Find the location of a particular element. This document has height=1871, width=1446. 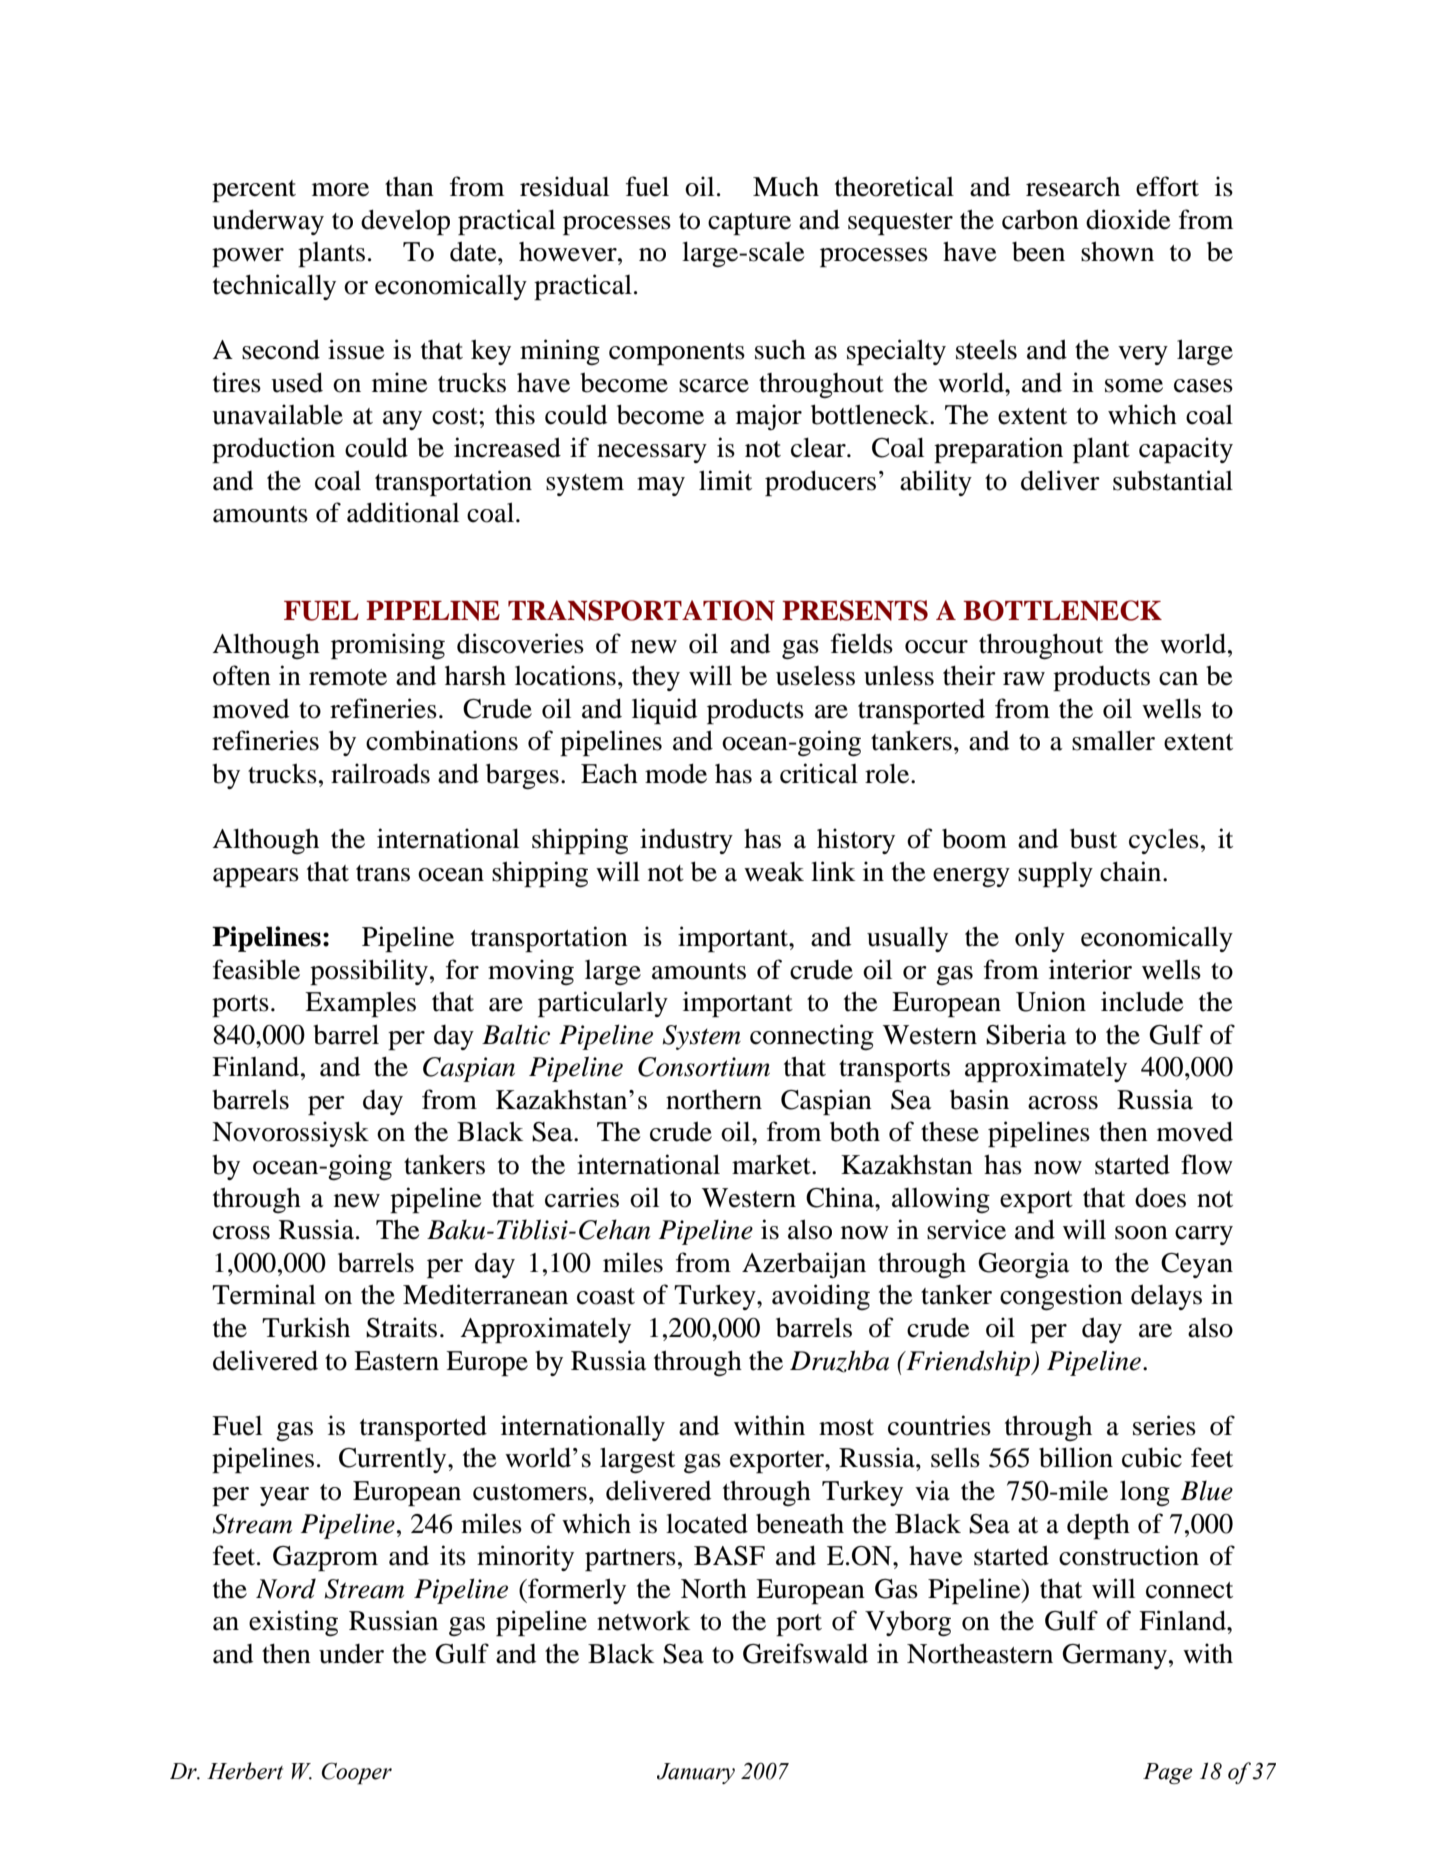

develop is located at coordinates (405, 222).
